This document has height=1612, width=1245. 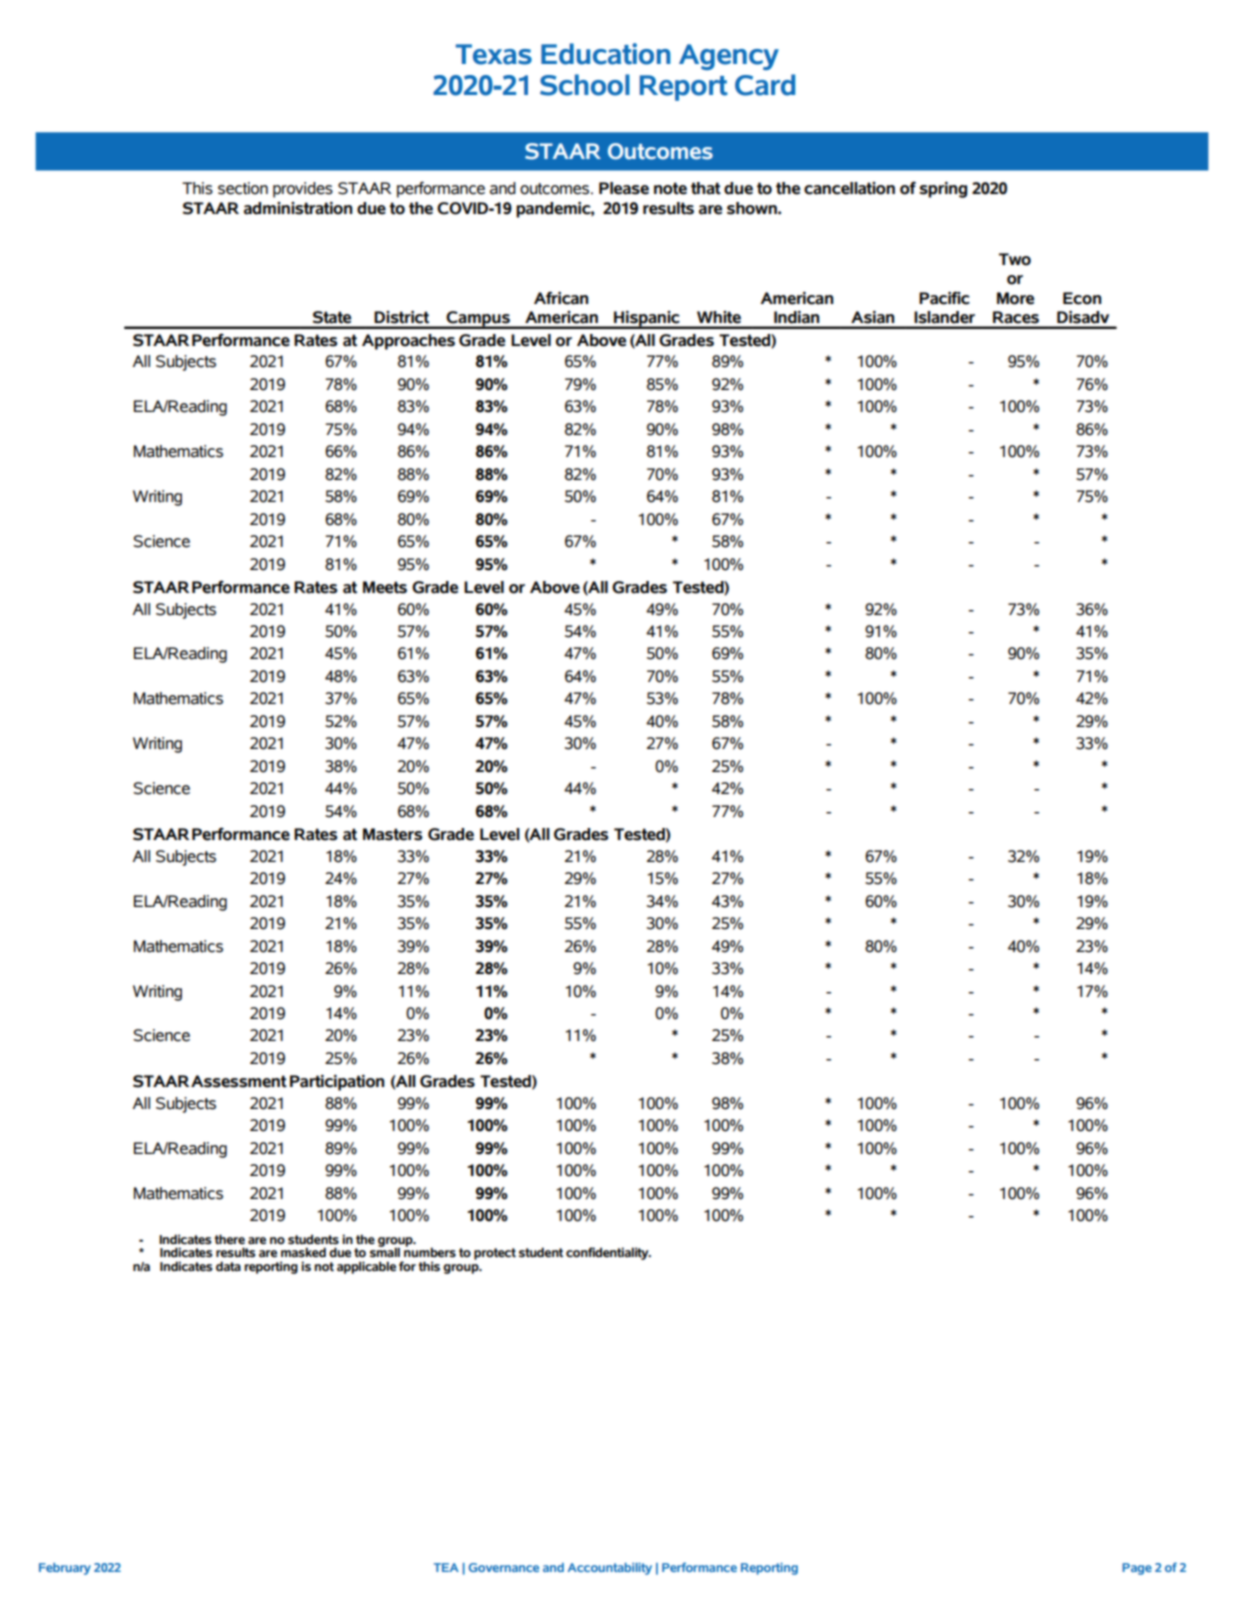 I want to click on Accountability, so click(x=609, y=1568).
